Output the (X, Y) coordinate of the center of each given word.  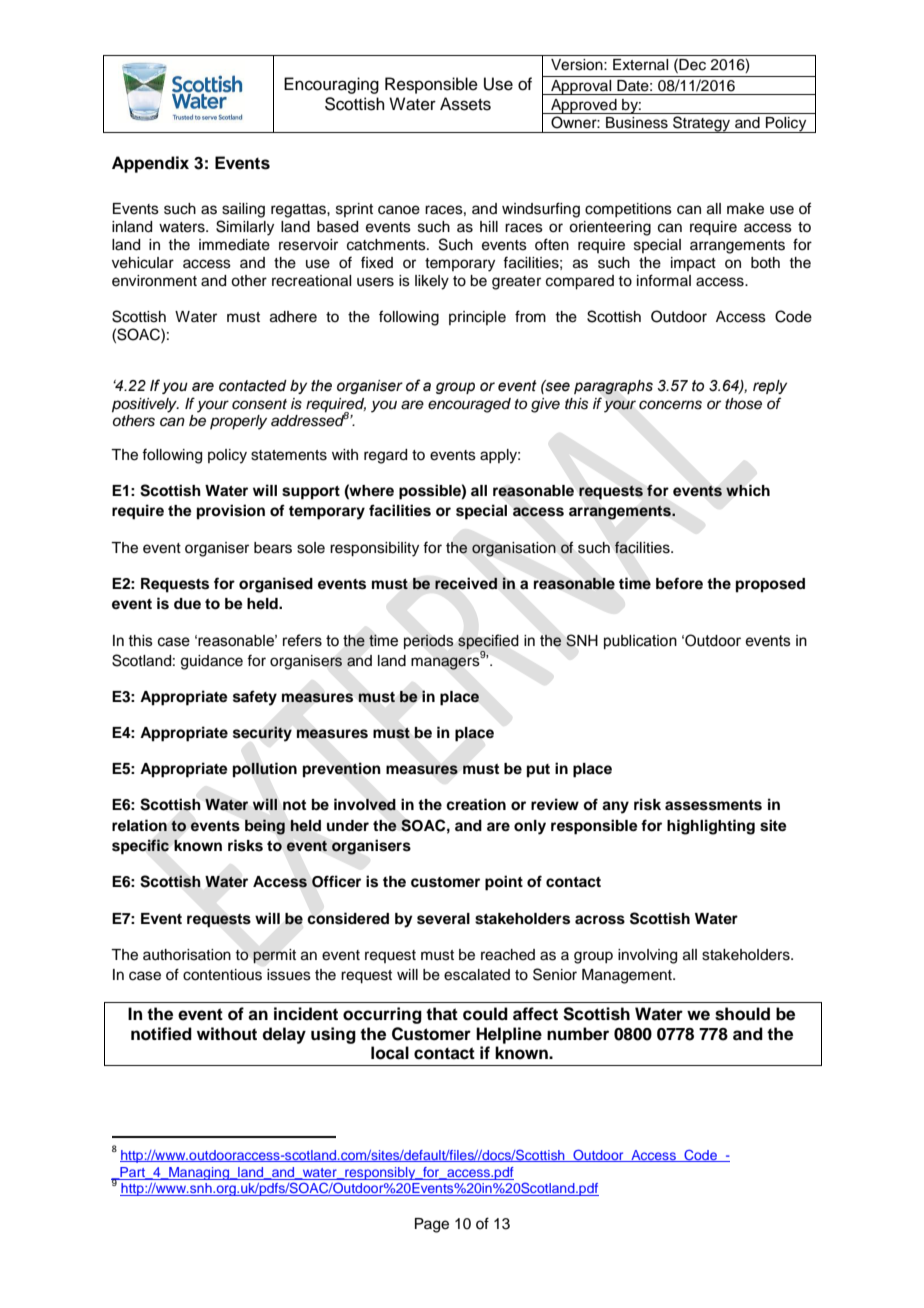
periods (429, 641)
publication (640, 642)
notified (161, 1034)
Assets (465, 104)
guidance (212, 662)
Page (432, 1225)
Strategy (702, 124)
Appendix (150, 164)
